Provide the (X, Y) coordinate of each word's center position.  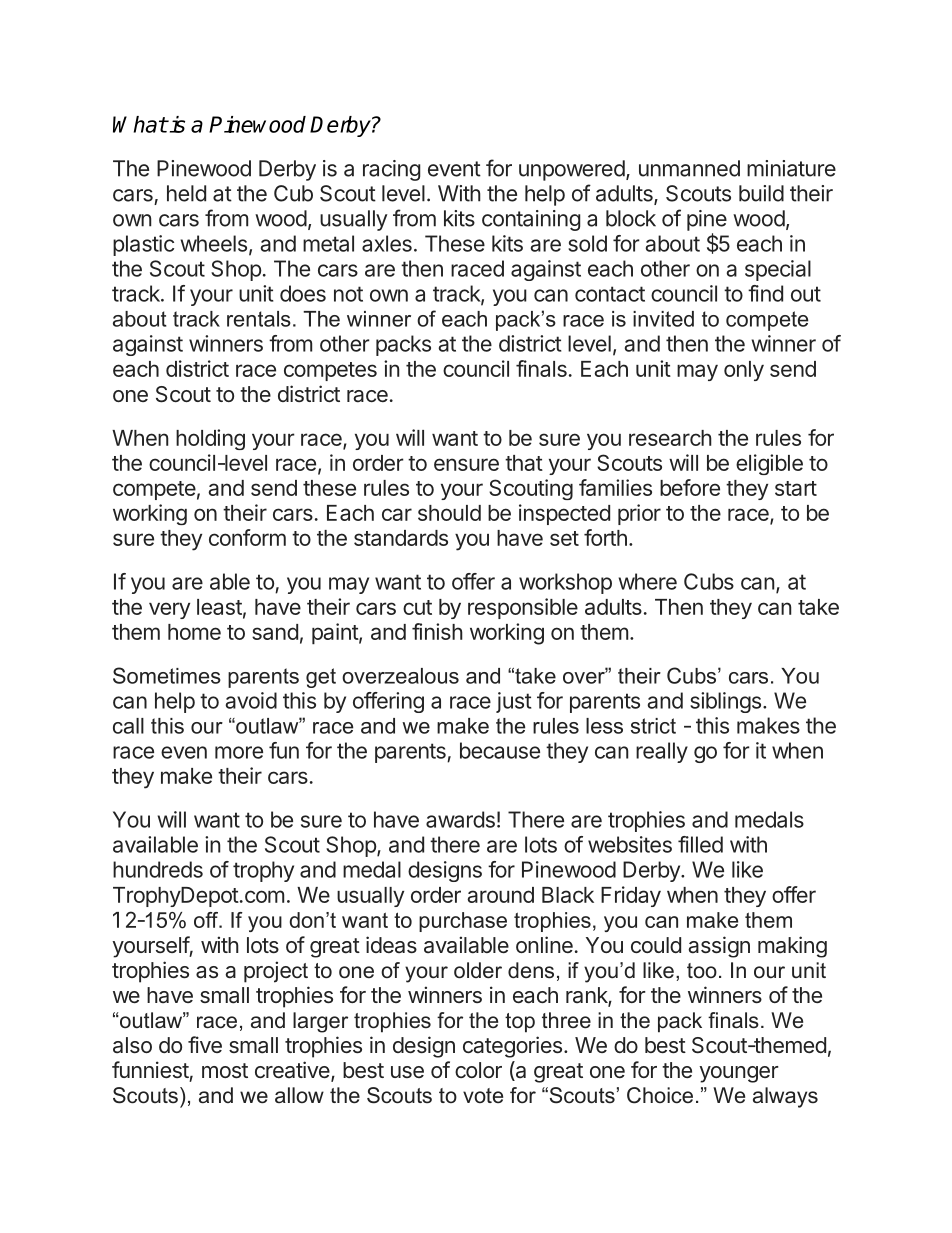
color (478, 1070)
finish (437, 631)
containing (531, 220)
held (186, 193)
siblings (725, 702)
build (761, 193)
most (225, 1070)
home (194, 632)
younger (739, 1074)
